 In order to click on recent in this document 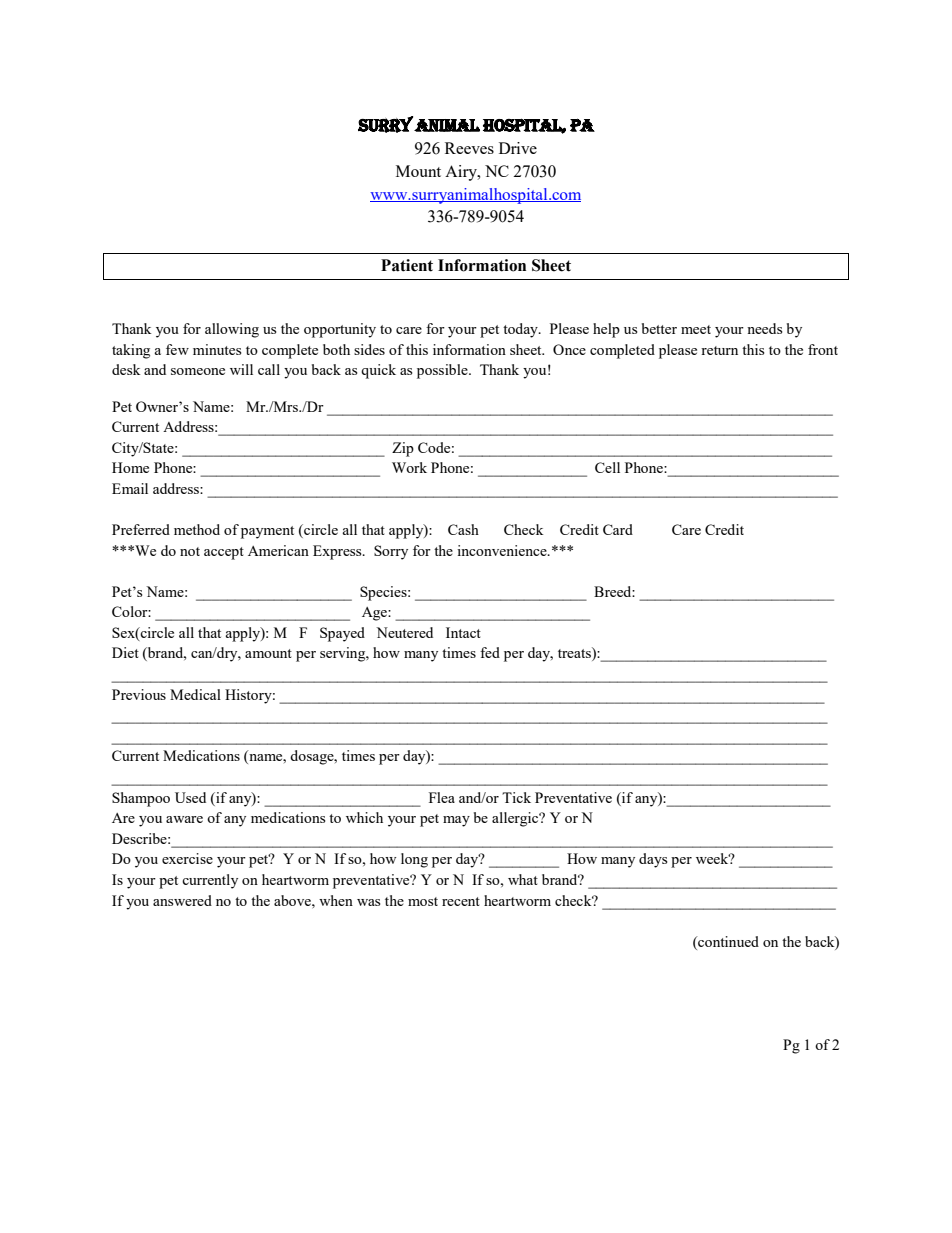, I will do `click(461, 901)`.
